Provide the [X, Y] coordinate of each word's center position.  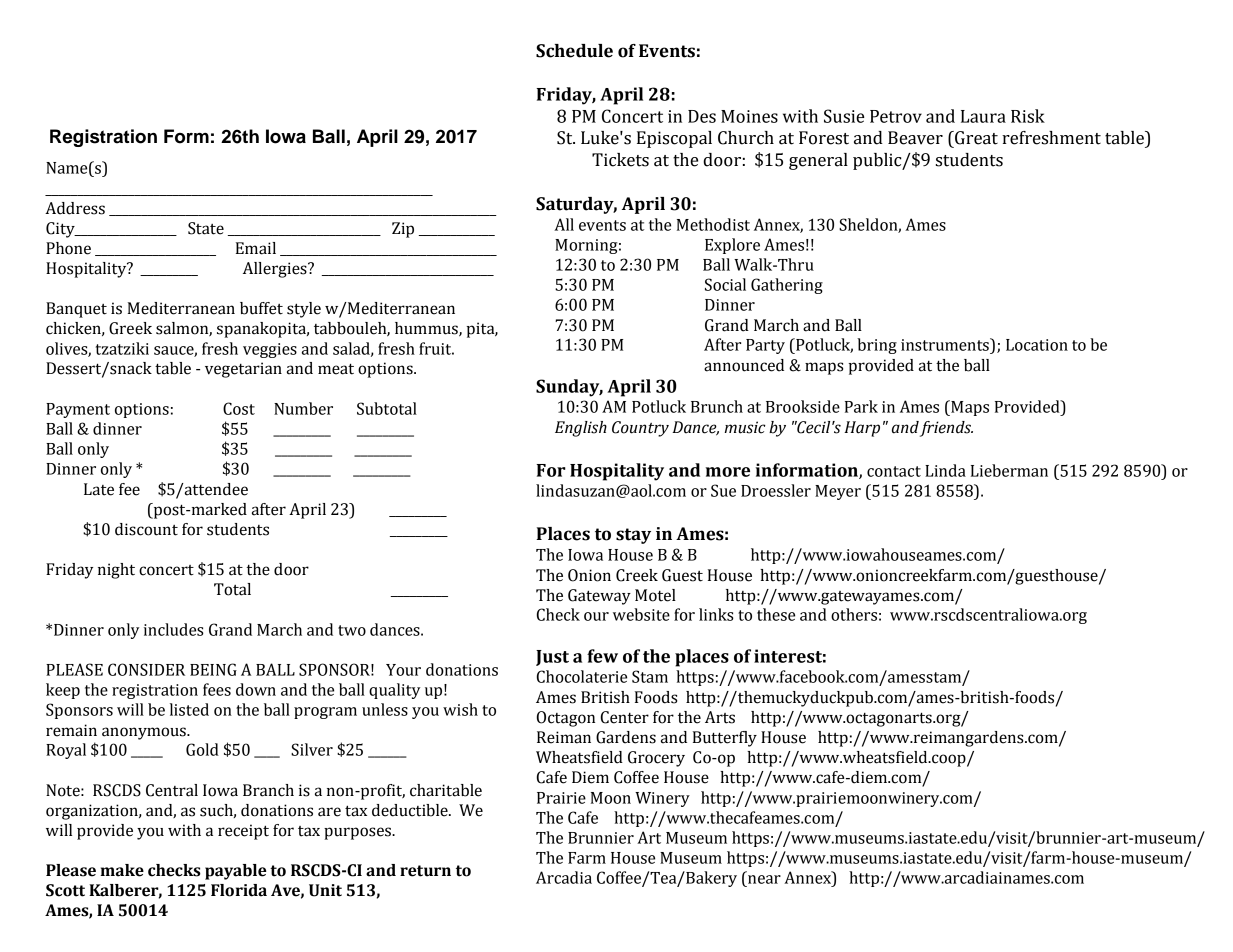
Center [625, 717]
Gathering [787, 286]
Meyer [838, 492]
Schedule [574, 51]
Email [256, 248]
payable [236, 872]
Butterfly [725, 739]
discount [146, 529]
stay [633, 536]
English [581, 429]
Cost [239, 408]
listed [189, 709]
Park [861, 406]
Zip [403, 230]
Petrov [896, 116]
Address [75, 208]
